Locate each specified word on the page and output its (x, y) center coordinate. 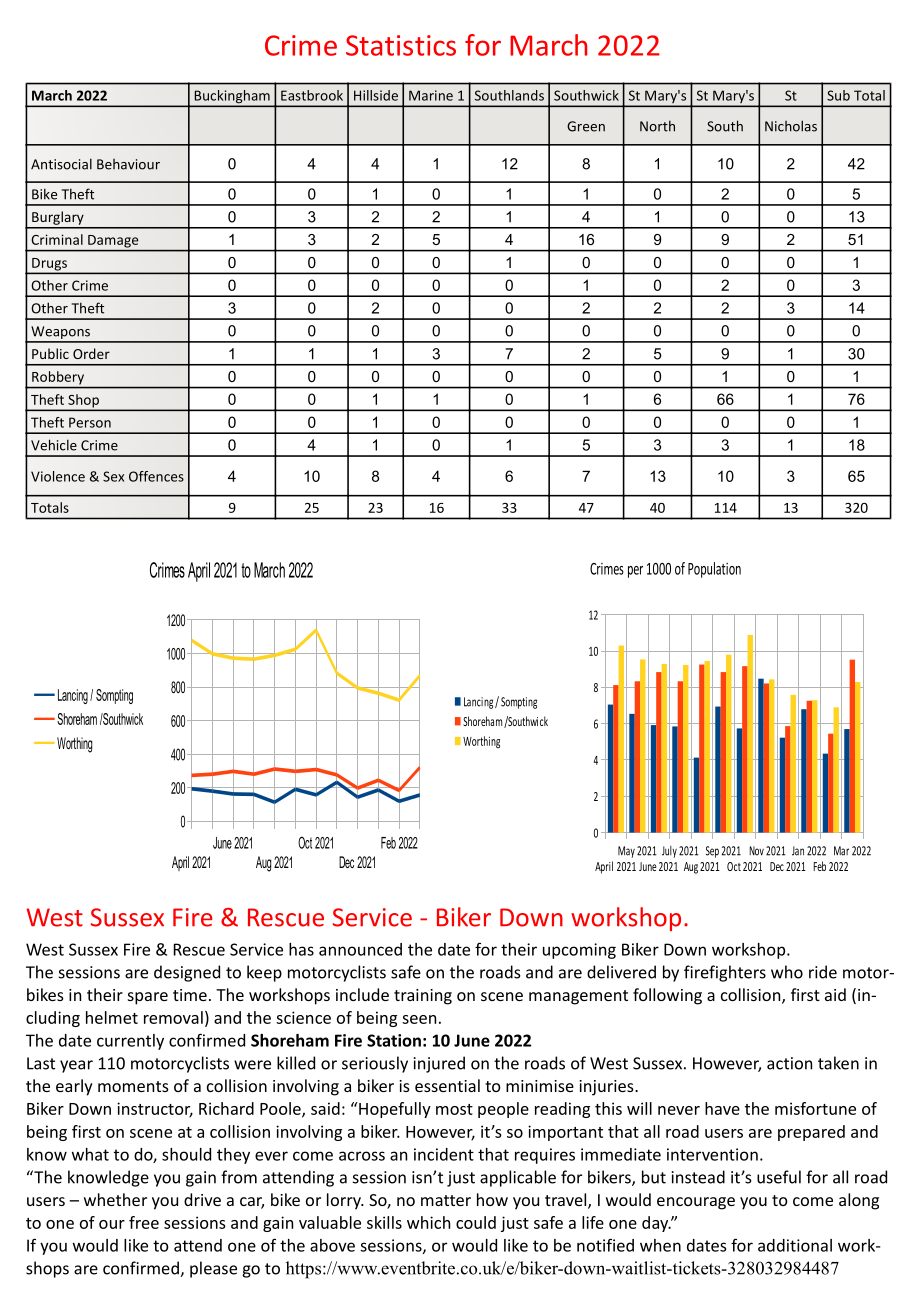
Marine (431, 95)
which (428, 1222)
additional (795, 1245)
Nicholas (791, 126)
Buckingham (232, 98)
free (144, 1222)
